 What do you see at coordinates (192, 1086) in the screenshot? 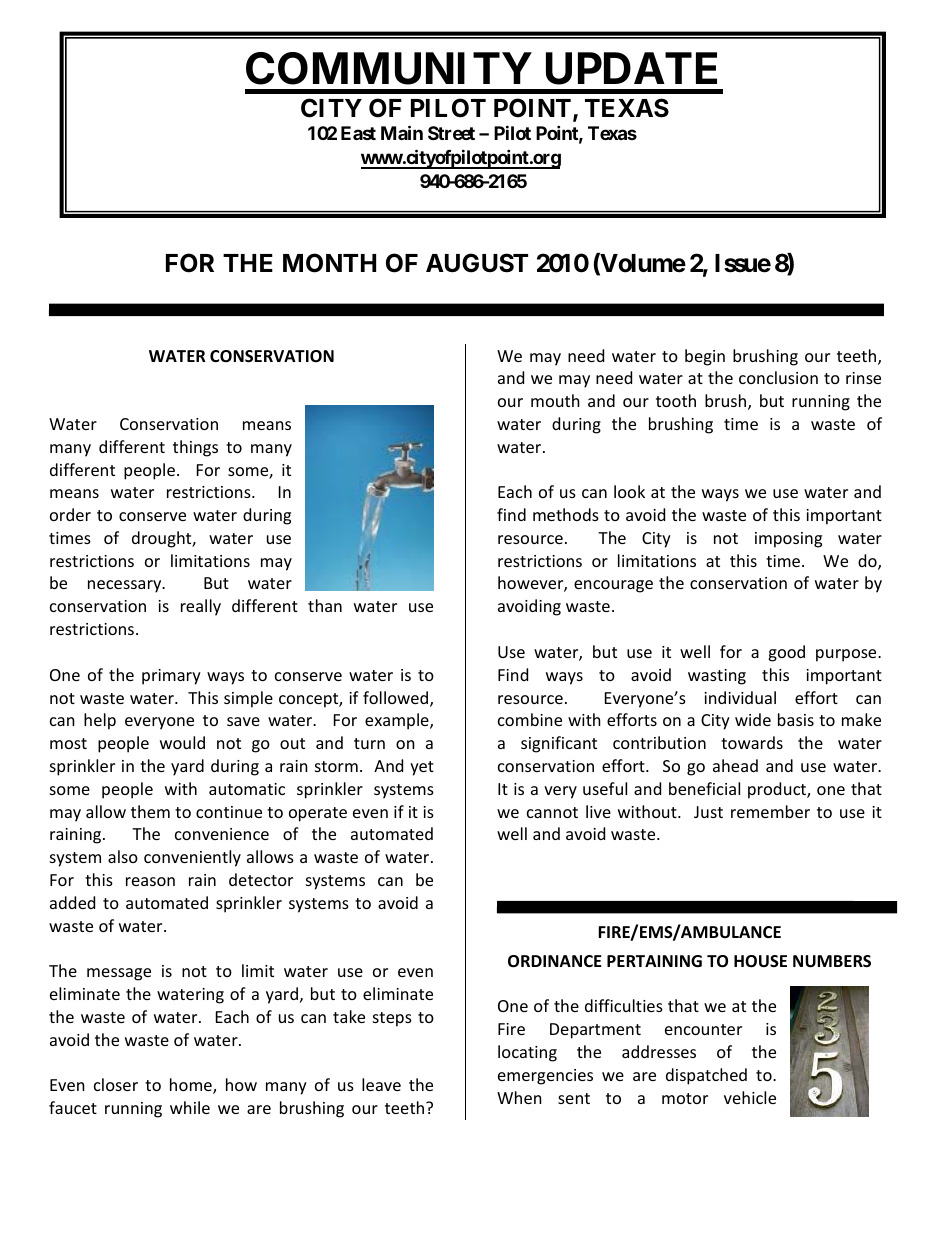
I see `home` at bounding box center [192, 1086].
